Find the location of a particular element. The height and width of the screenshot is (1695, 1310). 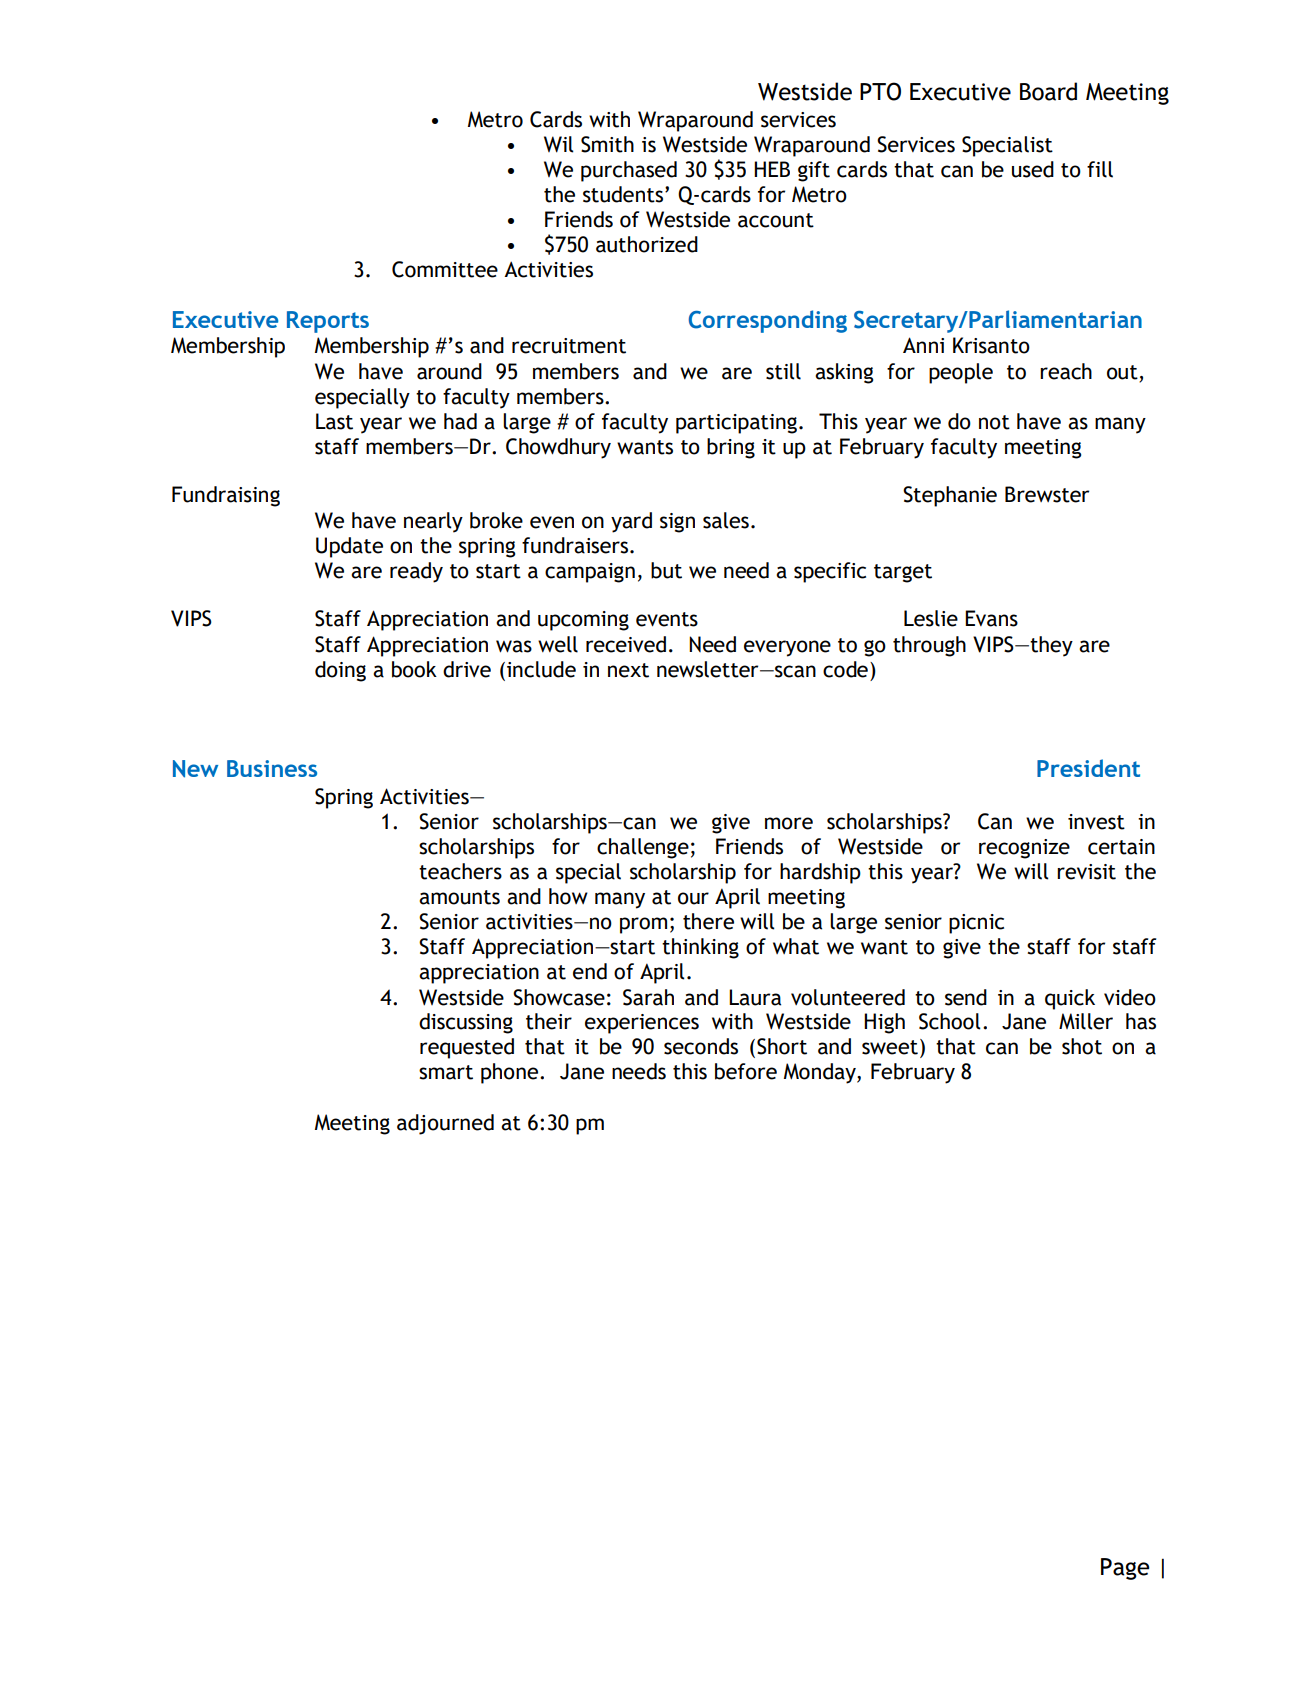

Committee is located at coordinates (445, 269).
